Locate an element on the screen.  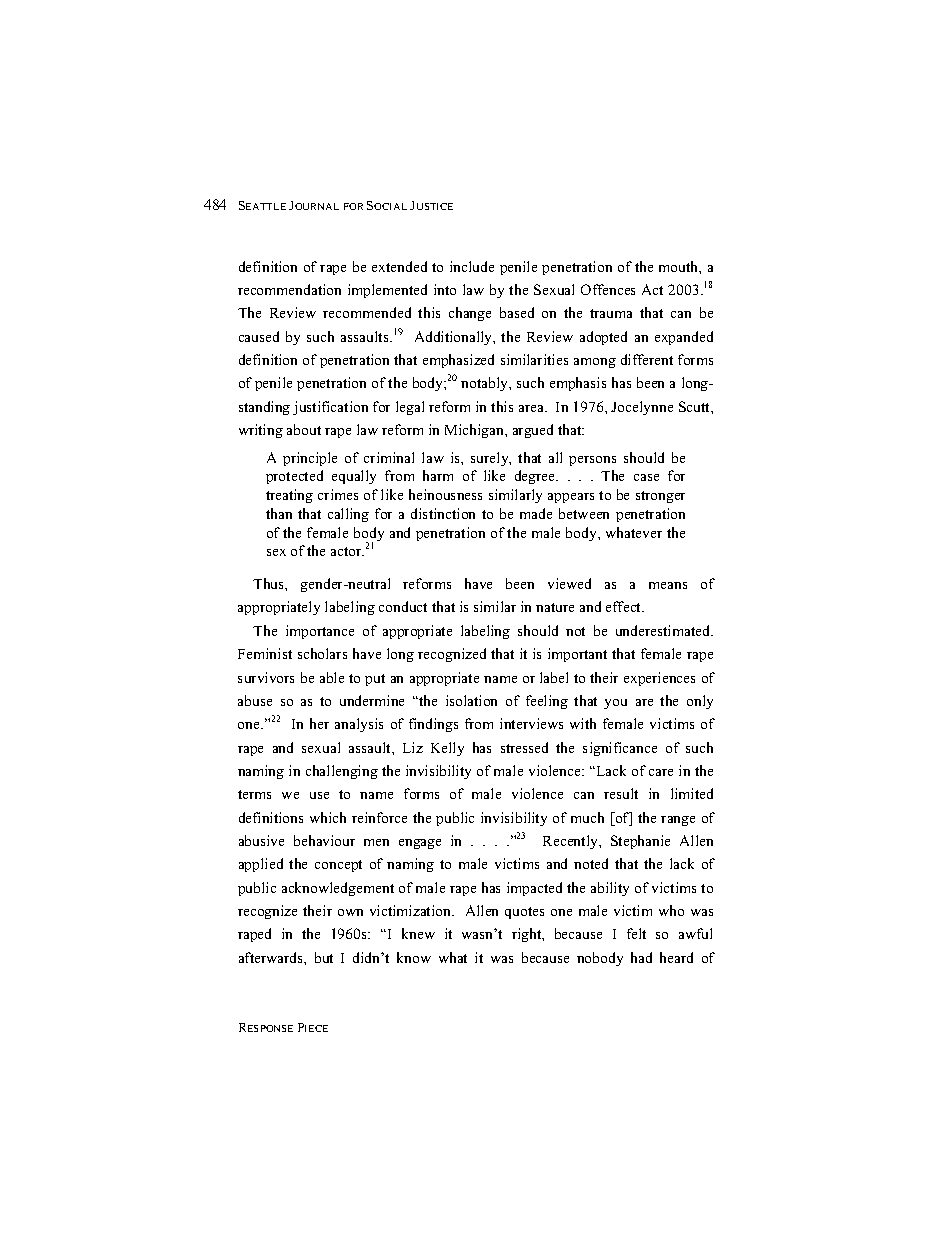
Offences is located at coordinates (608, 289).
